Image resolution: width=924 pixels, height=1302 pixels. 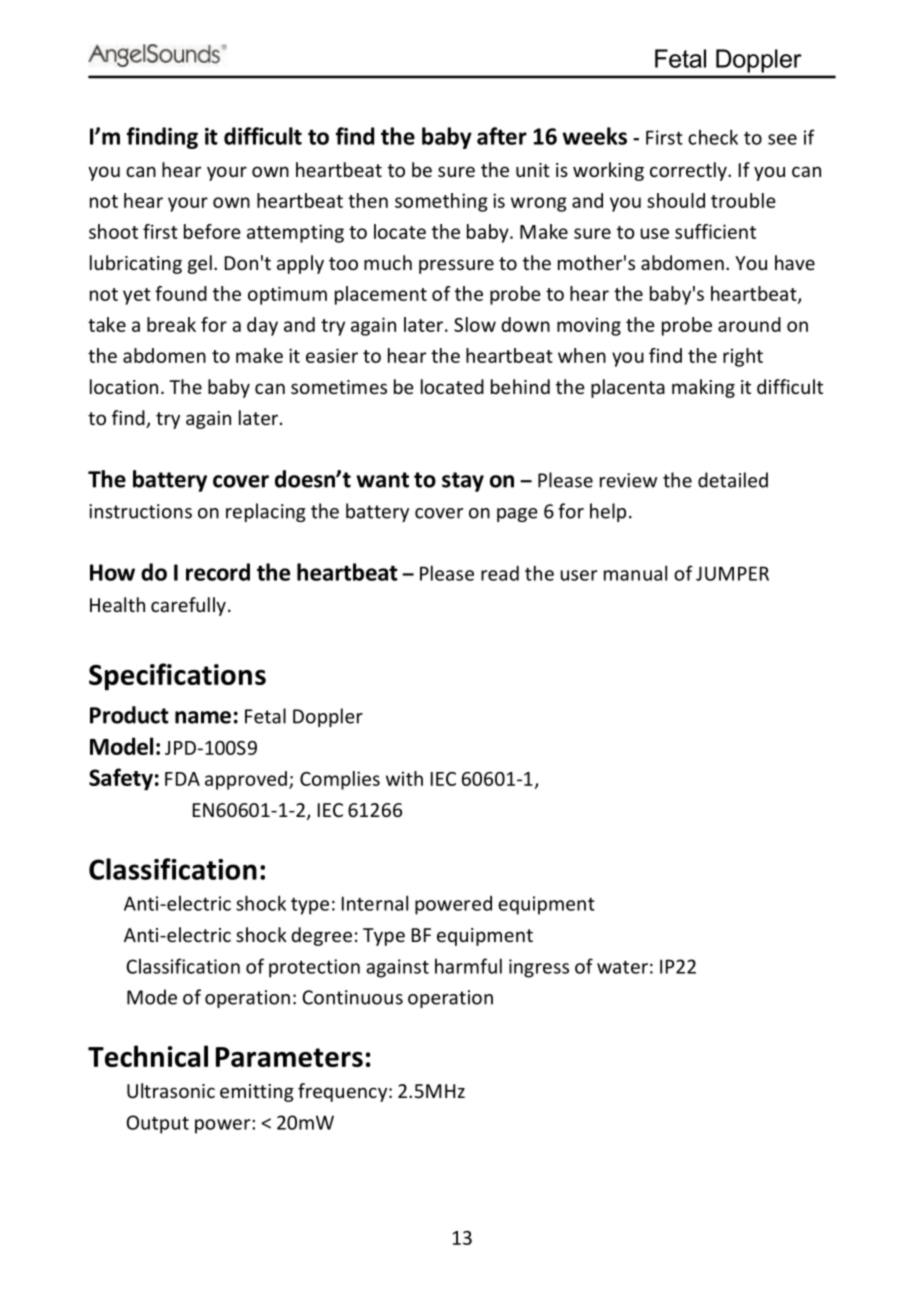 I want to click on detailed, so click(x=733, y=480).
